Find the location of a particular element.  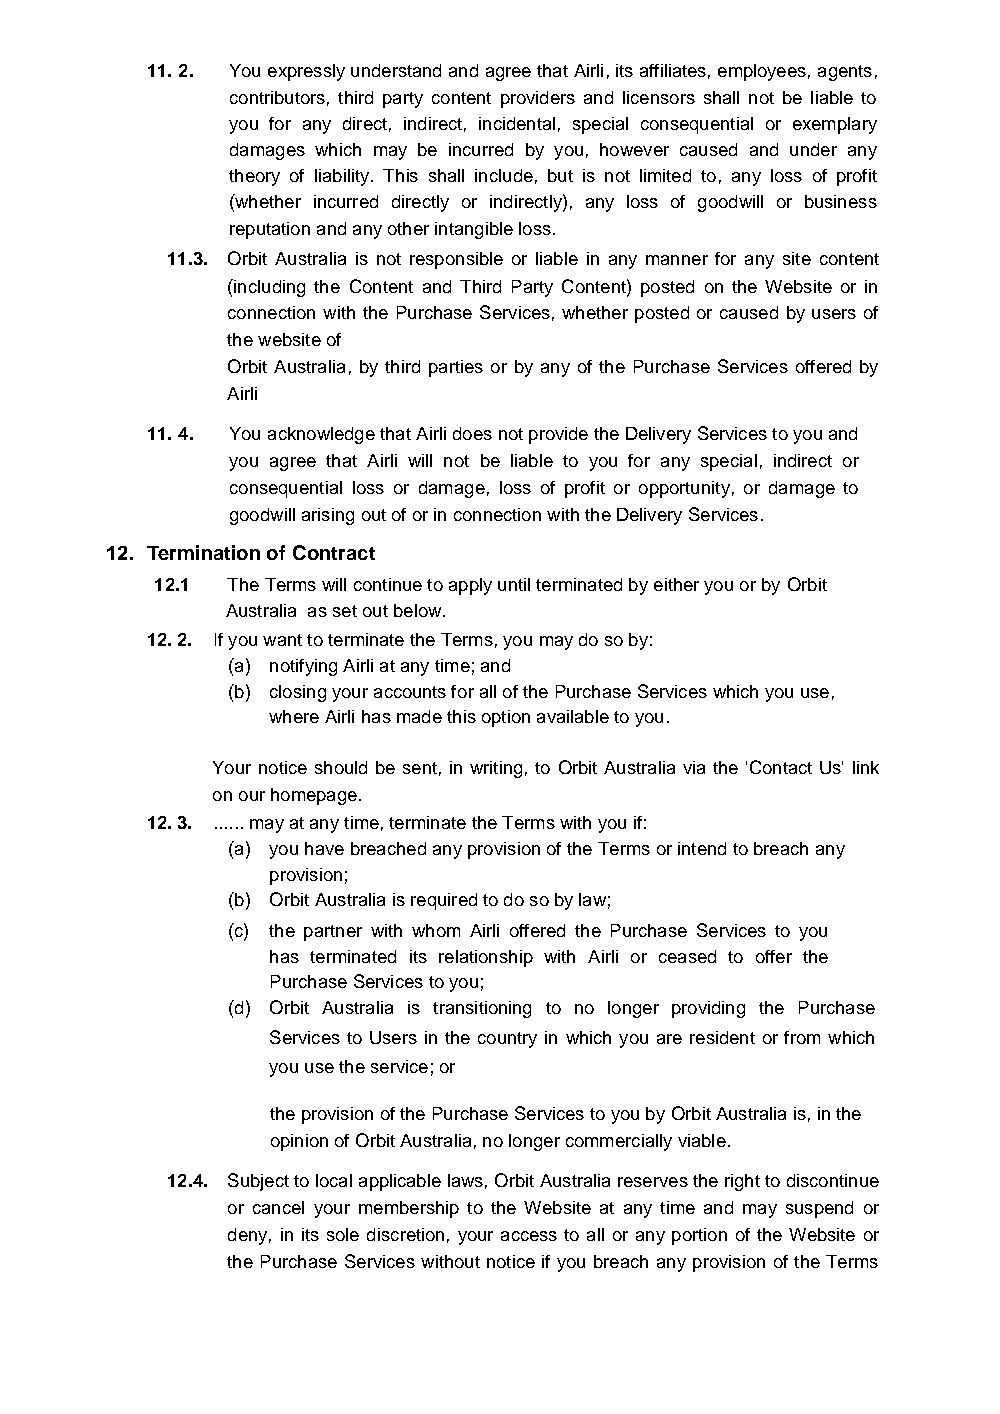

have is located at coordinates (324, 848).
